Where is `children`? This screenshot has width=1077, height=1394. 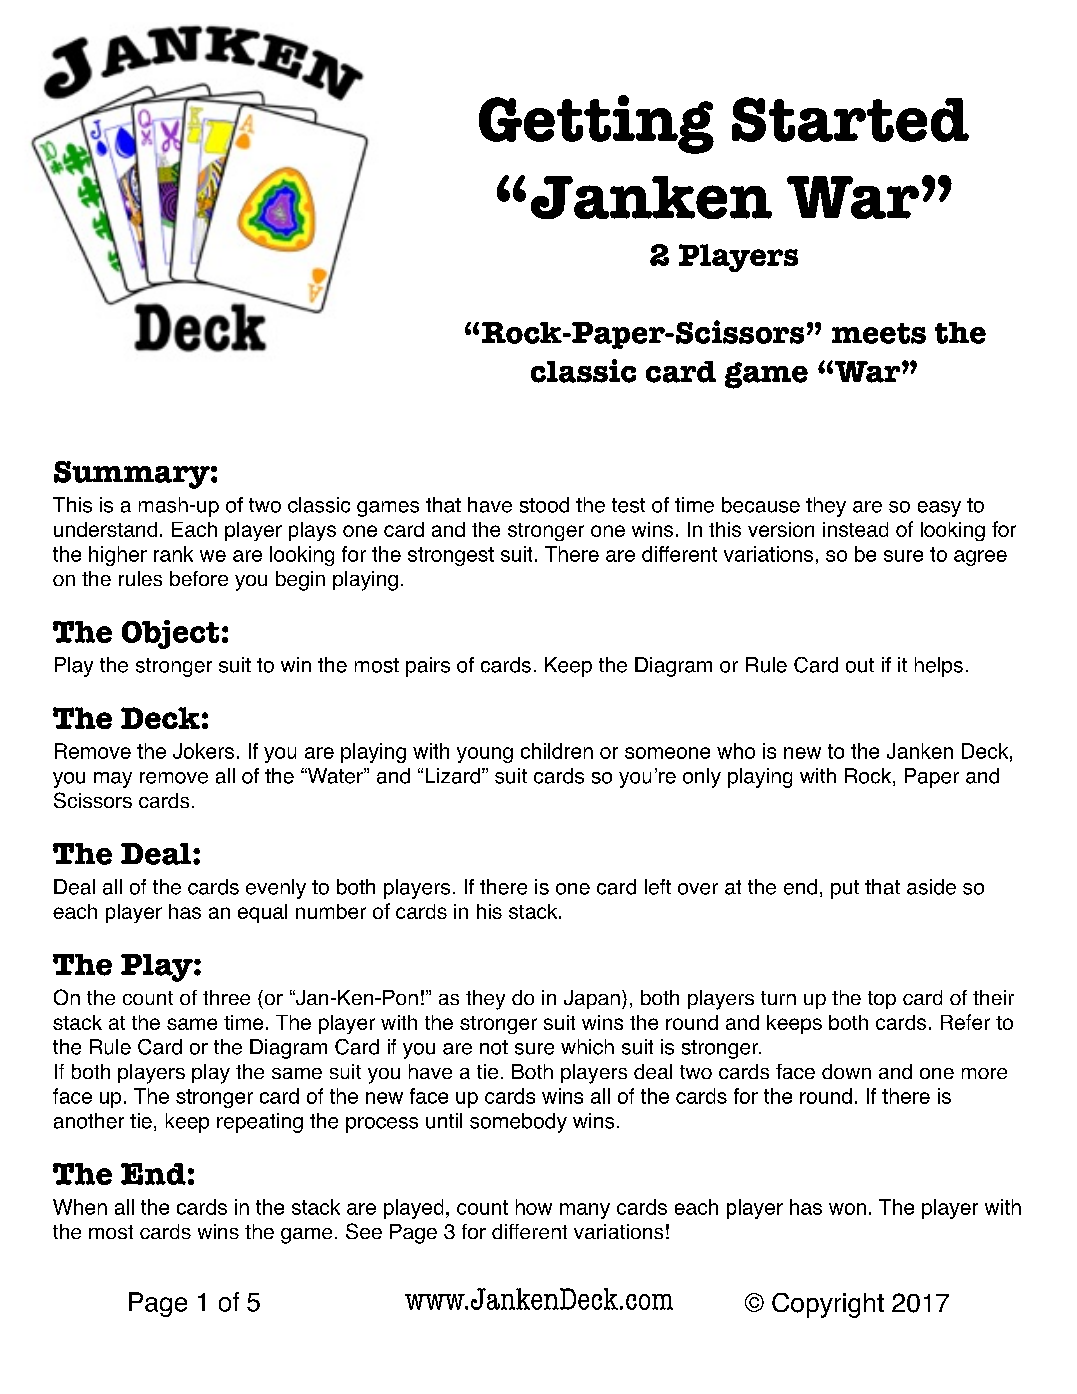
children is located at coordinates (557, 751).
